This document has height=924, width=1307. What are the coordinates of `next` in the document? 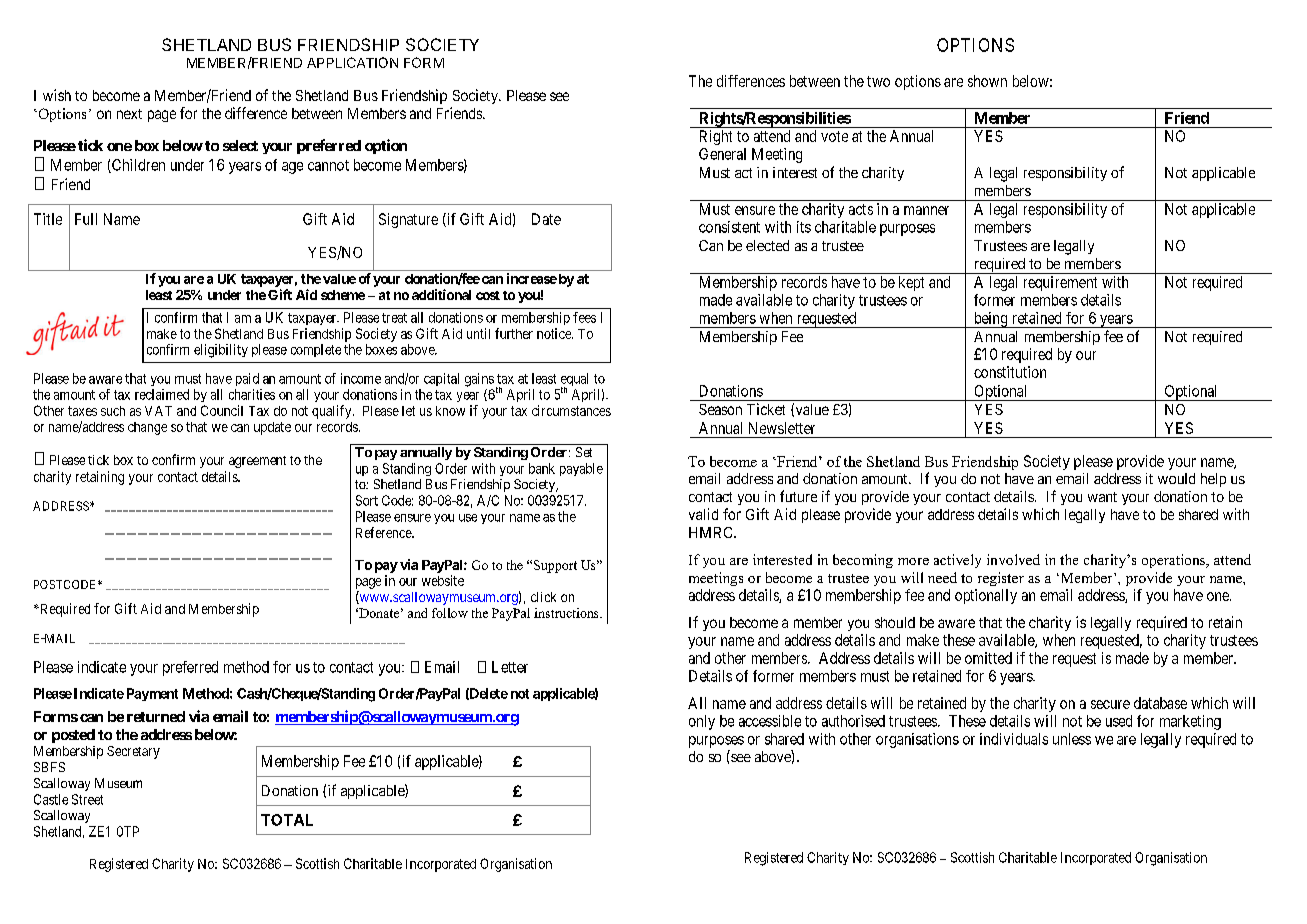 It's located at (129, 114).
